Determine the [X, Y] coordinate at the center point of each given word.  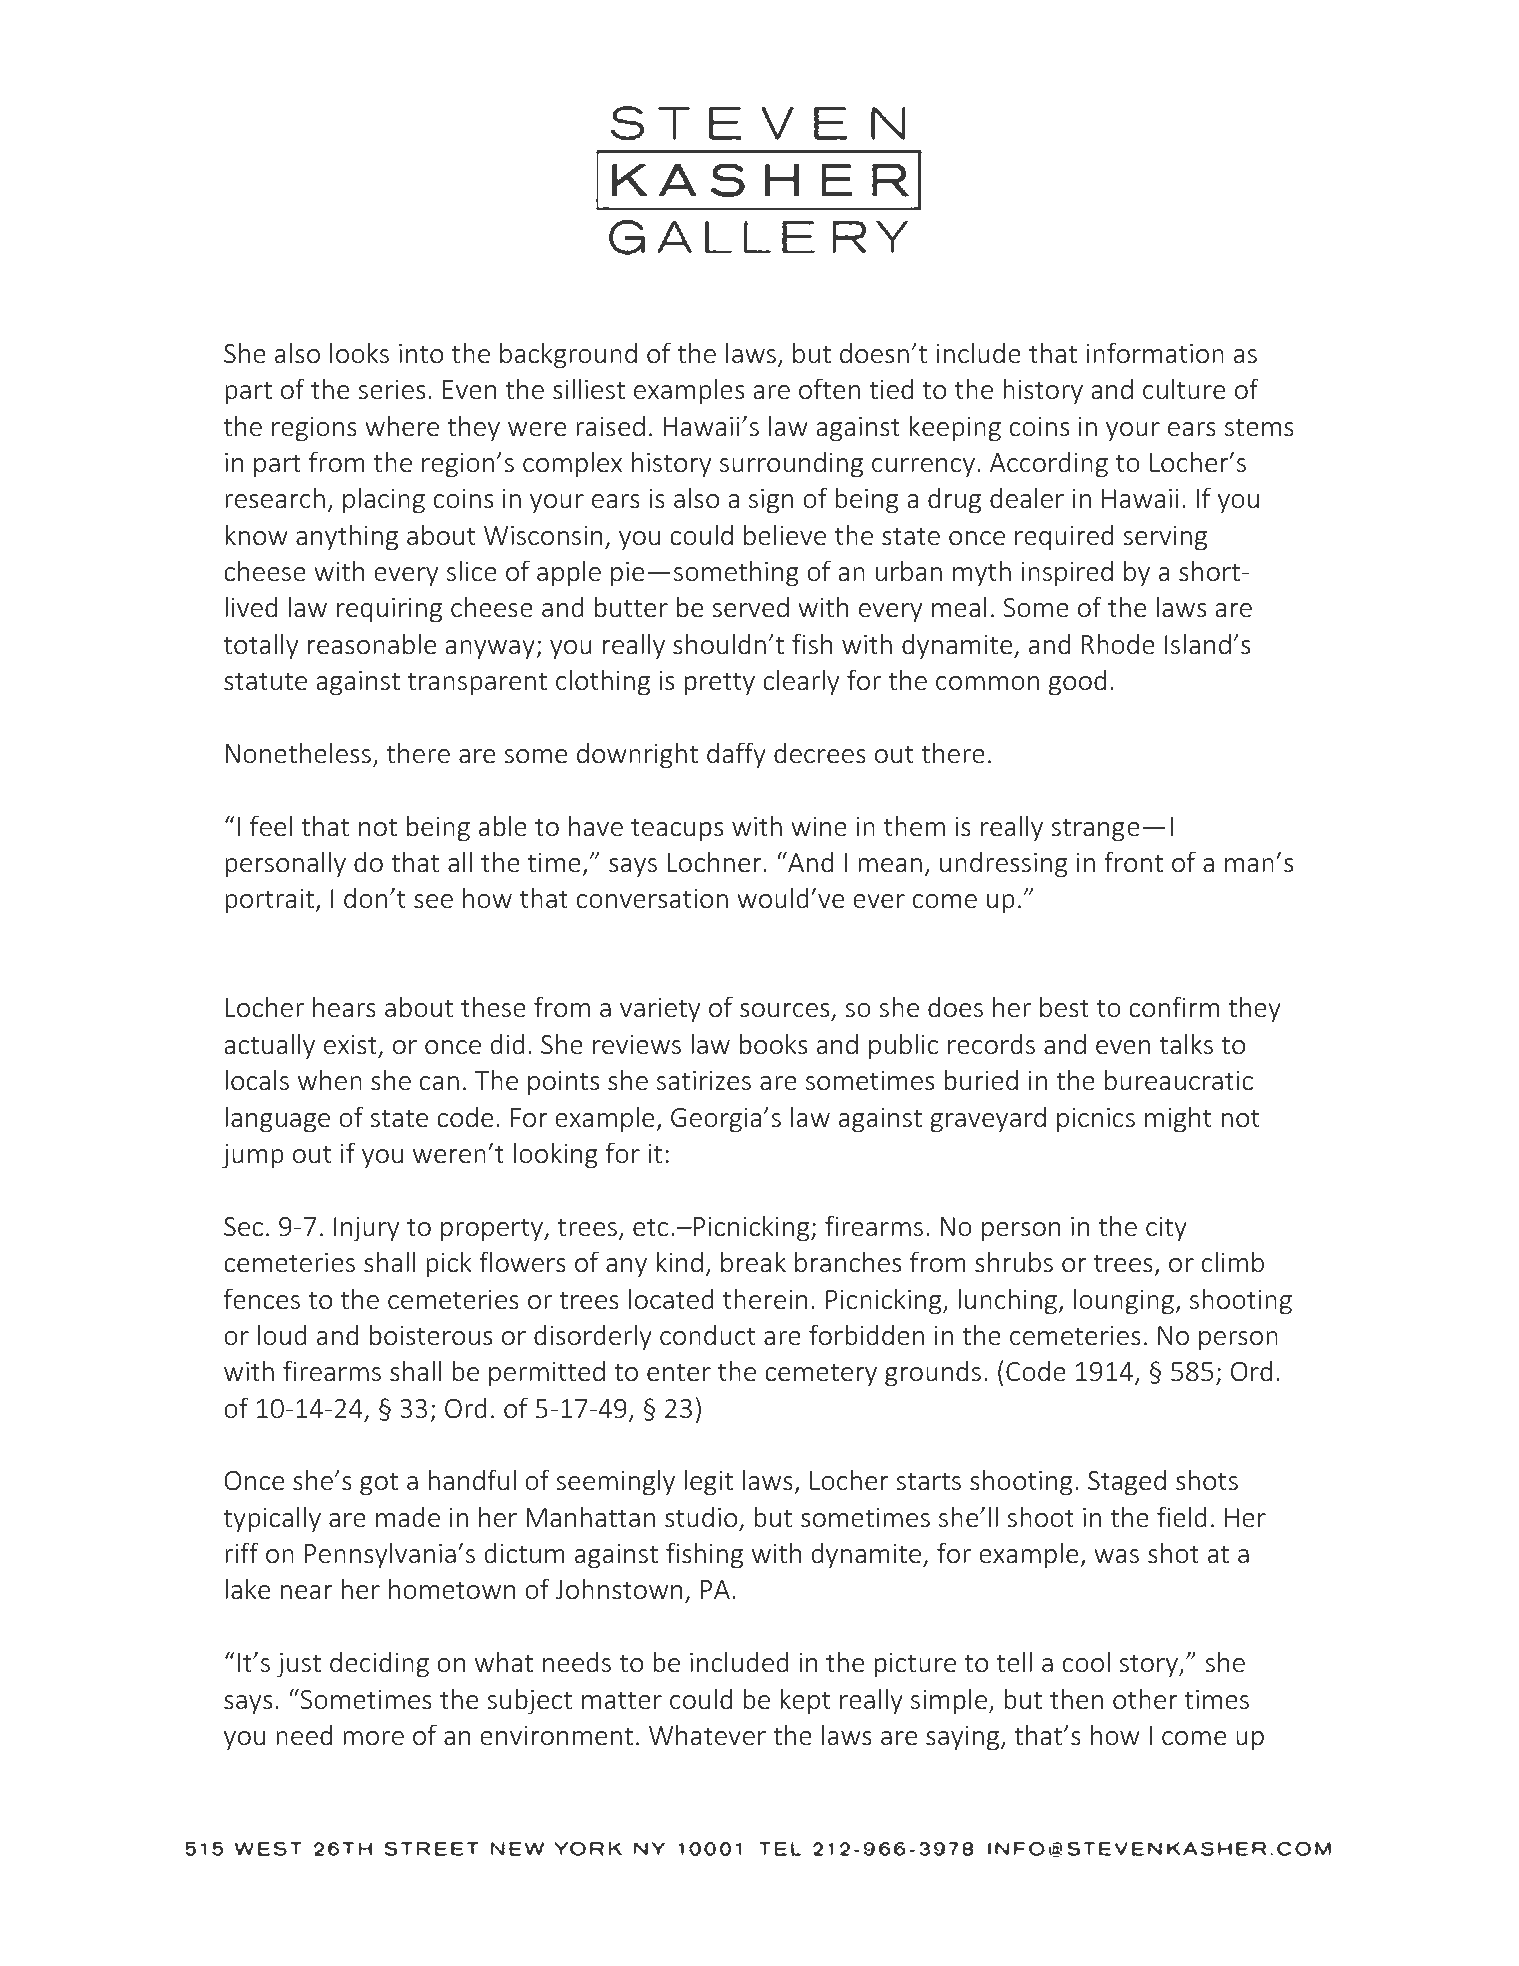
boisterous [431, 1335]
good [1077, 683]
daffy [736, 755]
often [829, 389]
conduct [707, 1335]
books [773, 1044]
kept [805, 1701]
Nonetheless [298, 753]
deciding [379, 1665]
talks [1186, 1044]
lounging [1125, 1301]
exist [350, 1045]
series [391, 390]
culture [1184, 389]
